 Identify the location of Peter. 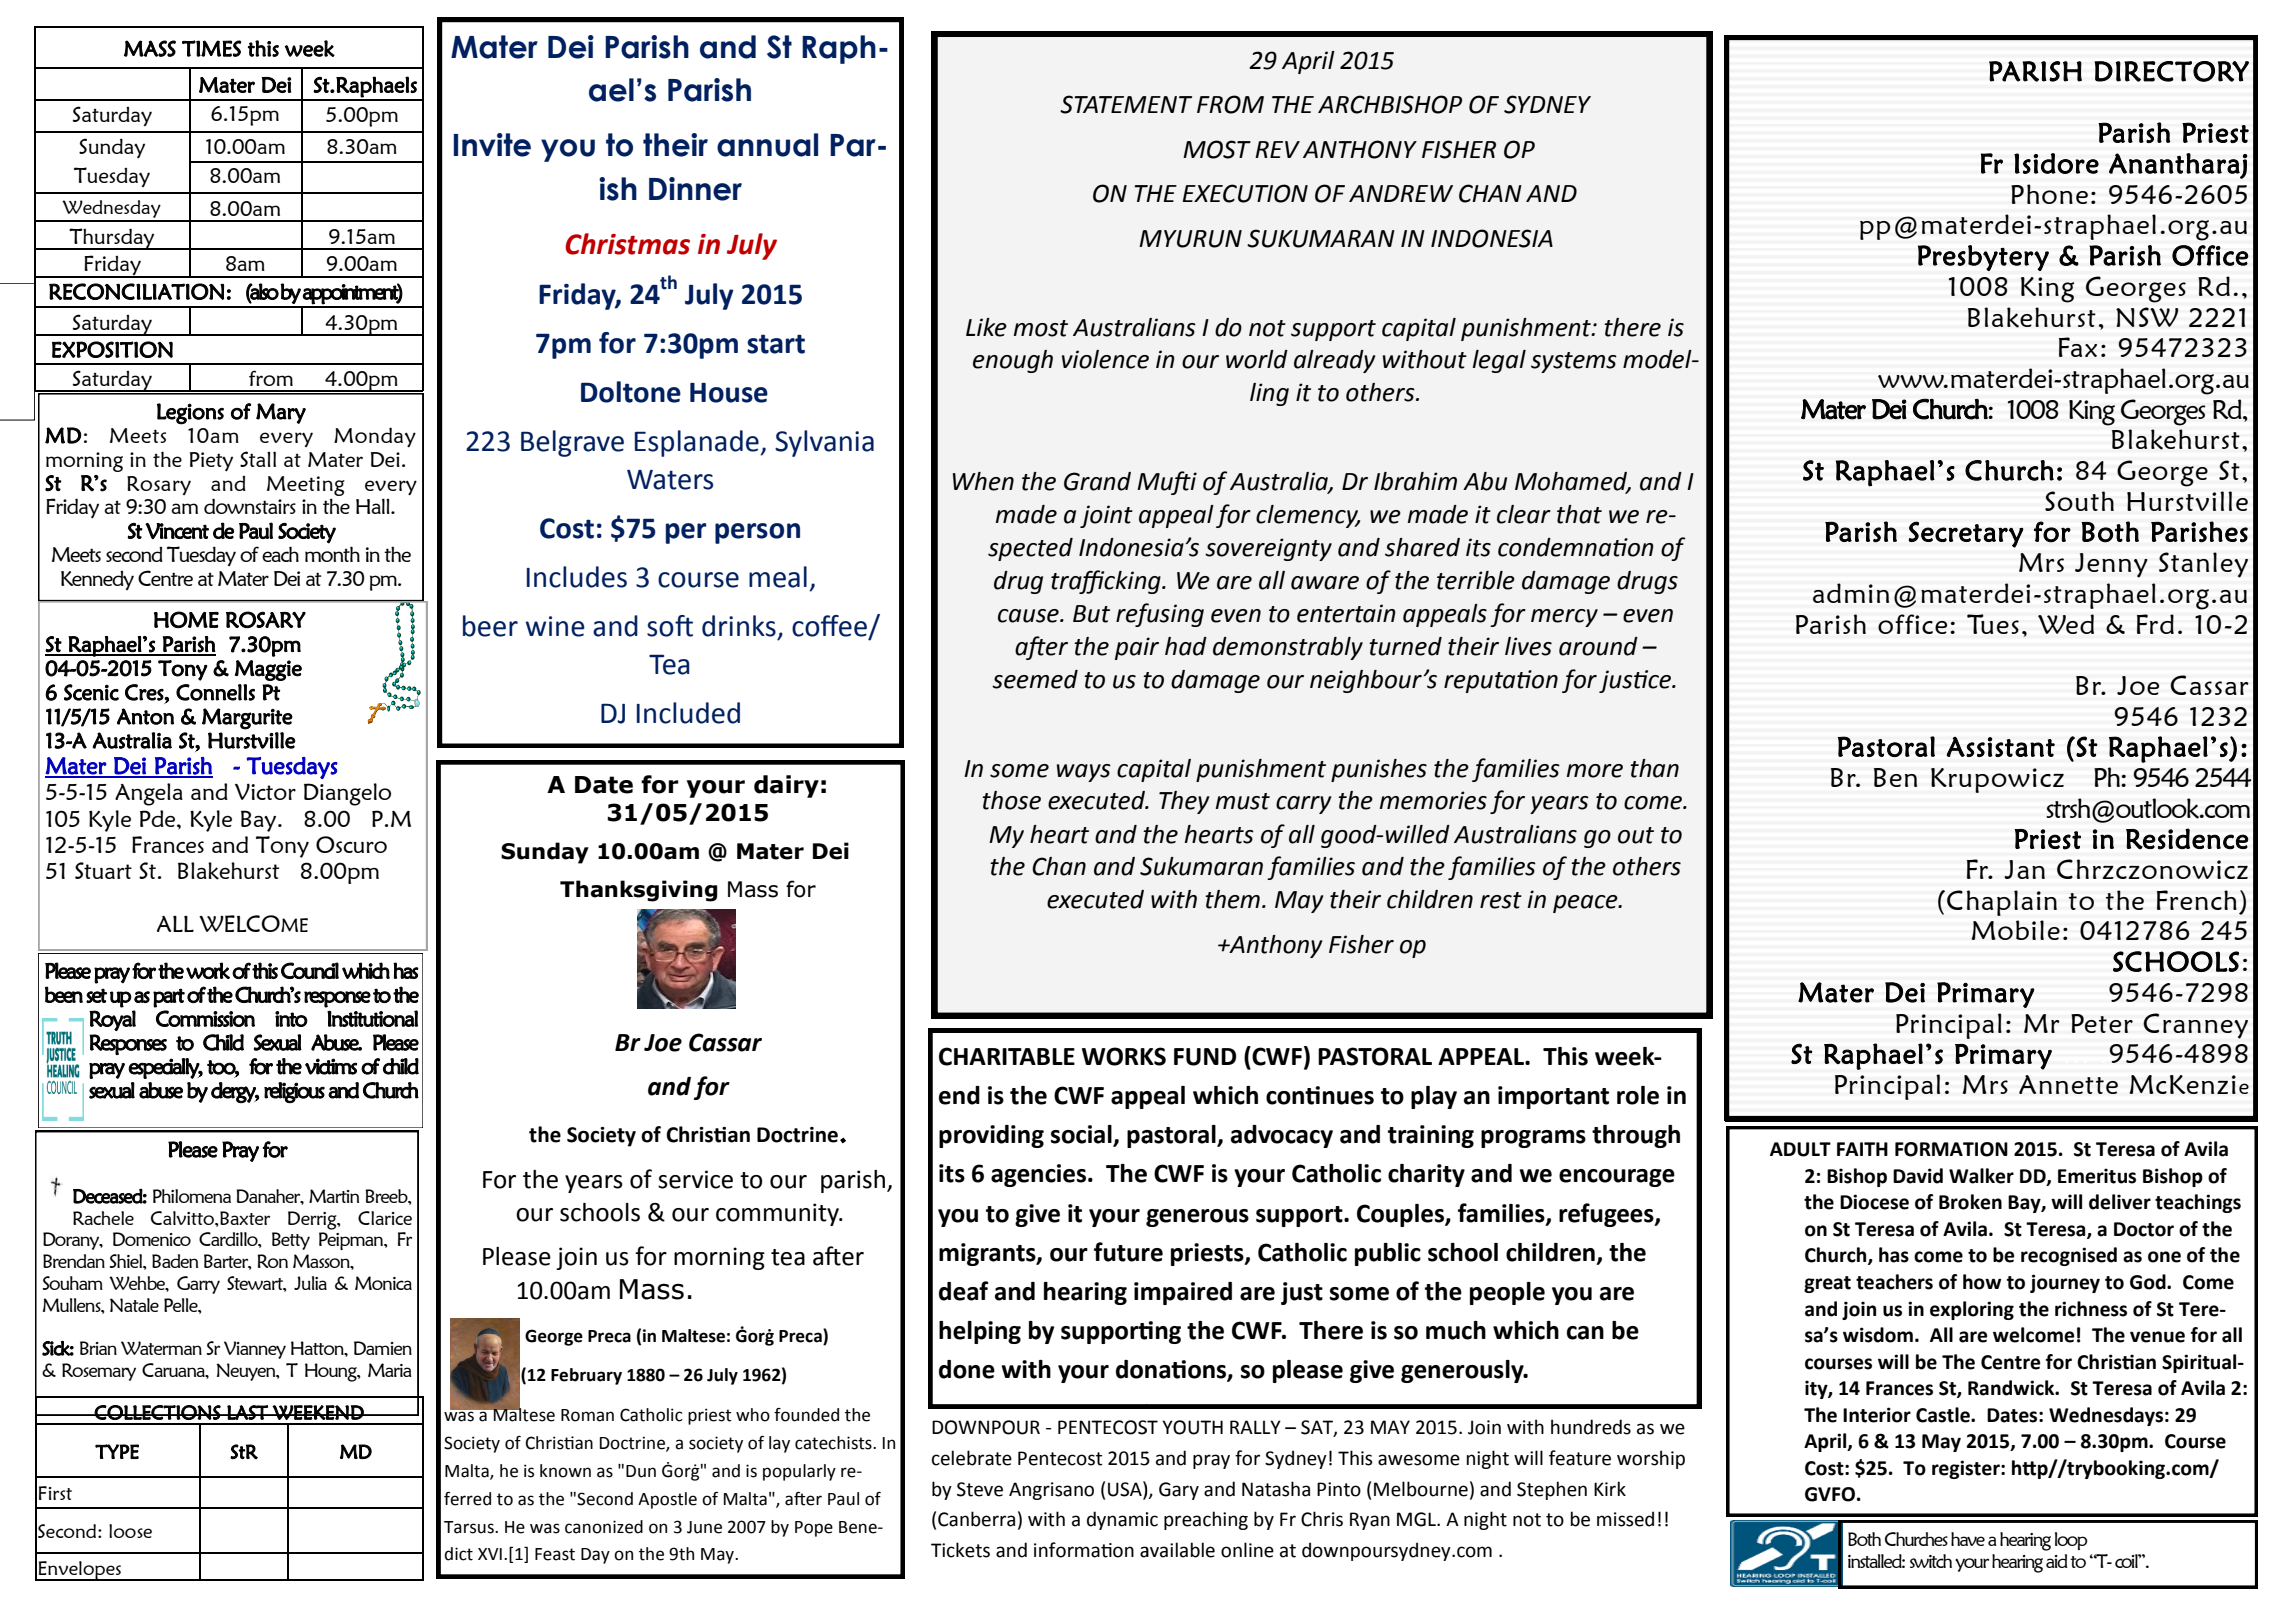
(2102, 1023).
